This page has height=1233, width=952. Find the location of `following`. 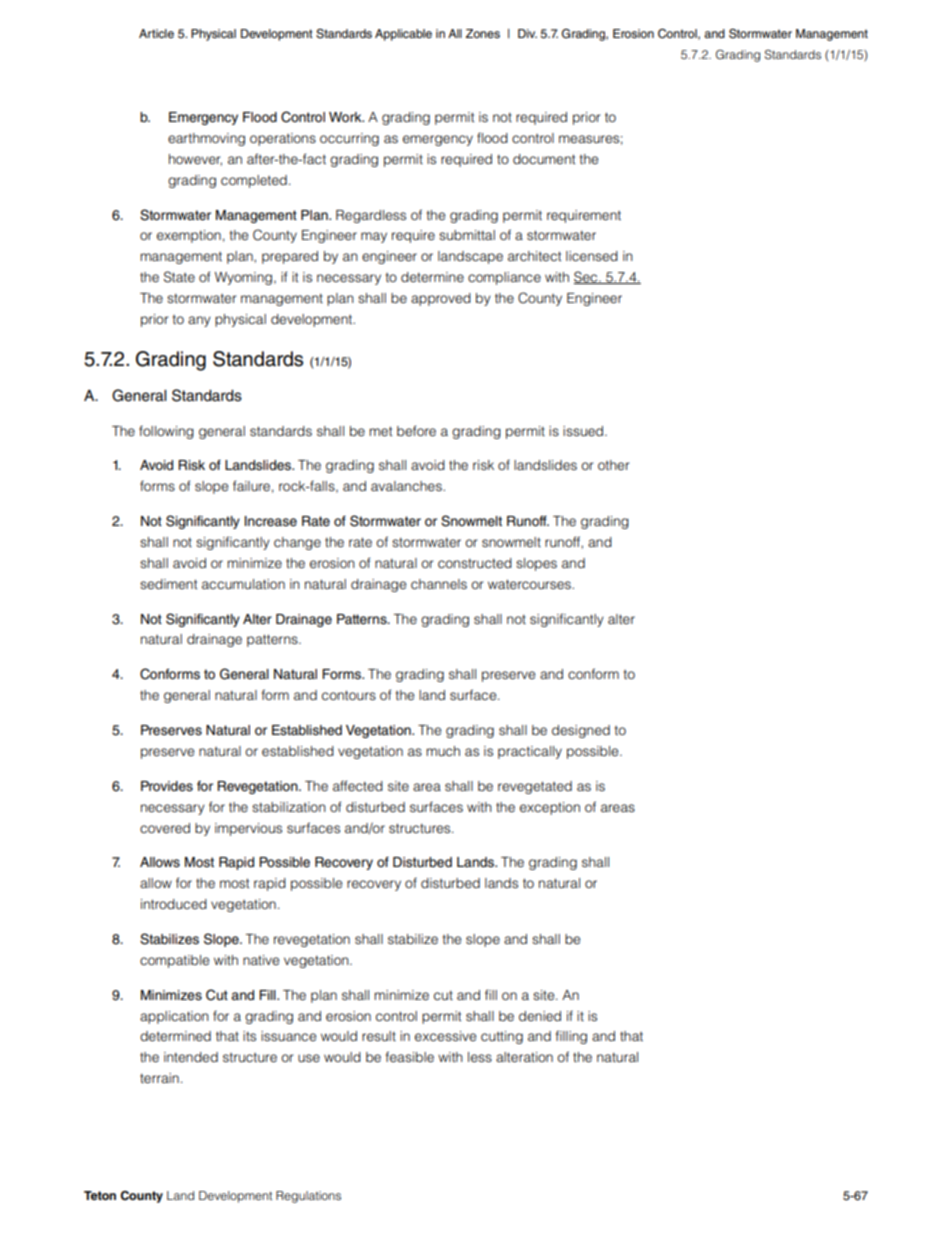

following is located at coordinates (166, 432).
